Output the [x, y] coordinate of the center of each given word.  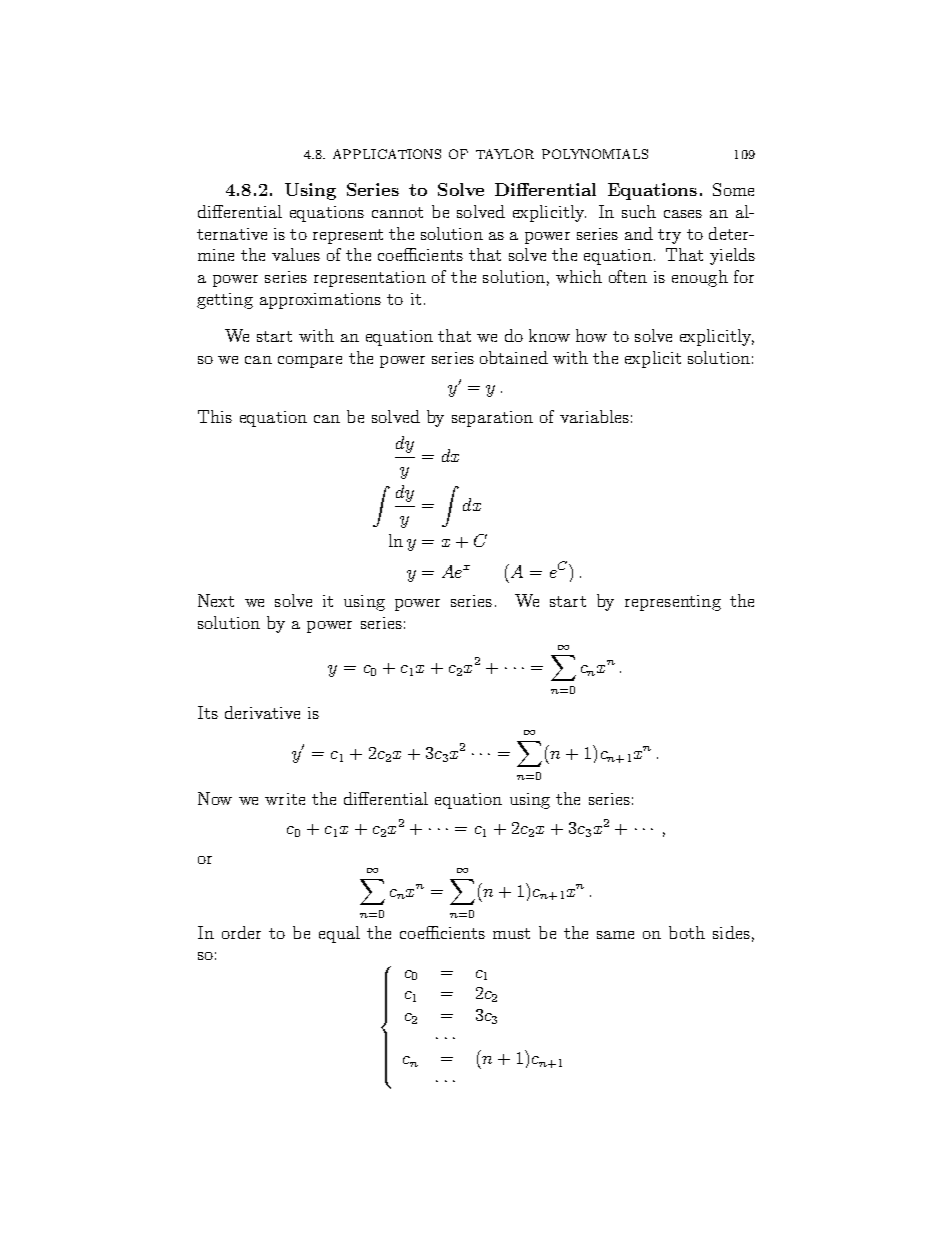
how [591, 335]
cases [683, 214]
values [296, 254]
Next [216, 600]
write [285, 799]
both [687, 932]
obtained [514, 357]
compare [310, 362]
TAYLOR [505, 154]
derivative [262, 712]
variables [594, 416]
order [241, 932]
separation [492, 419]
